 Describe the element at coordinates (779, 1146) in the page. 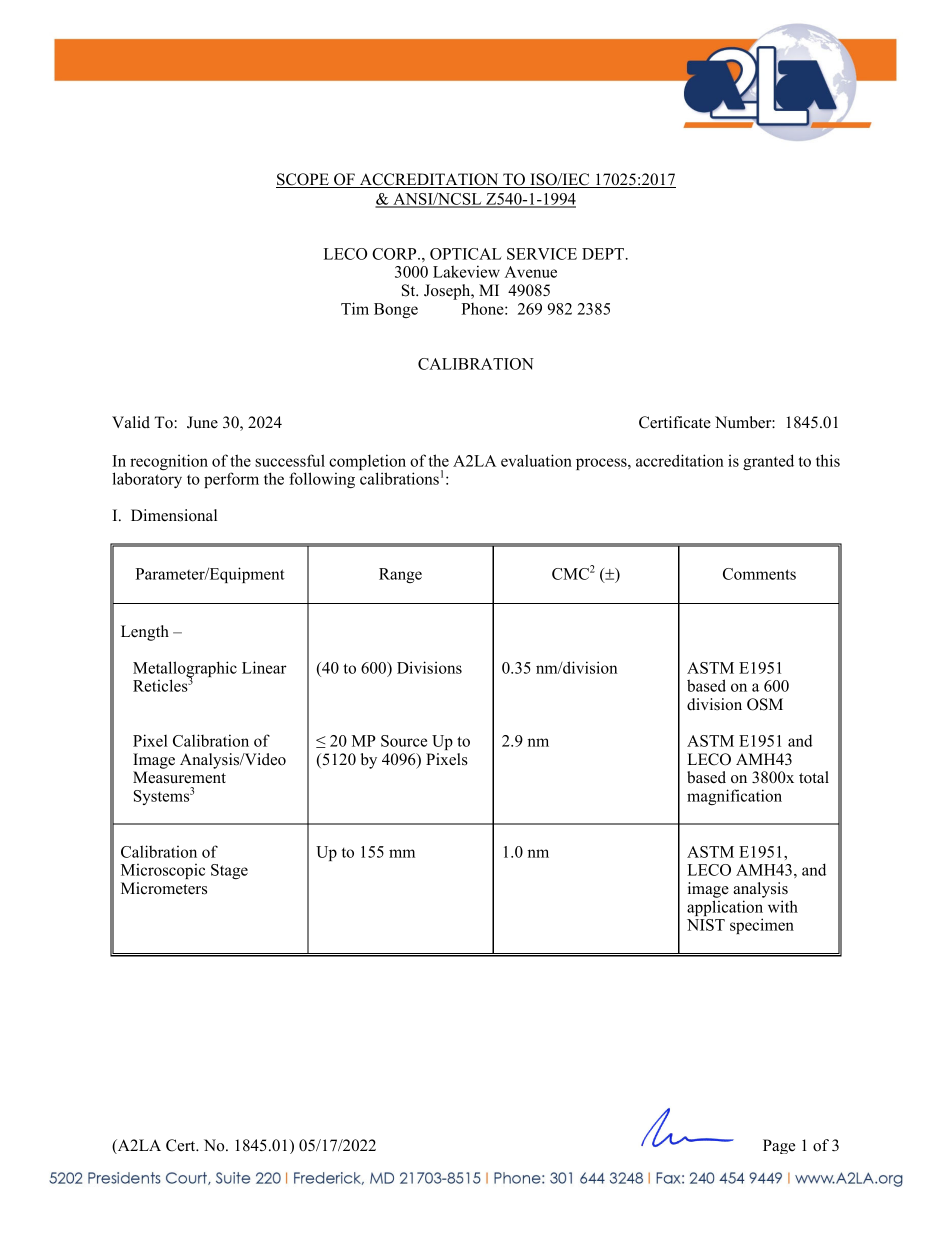

I see `Page` at that location.
